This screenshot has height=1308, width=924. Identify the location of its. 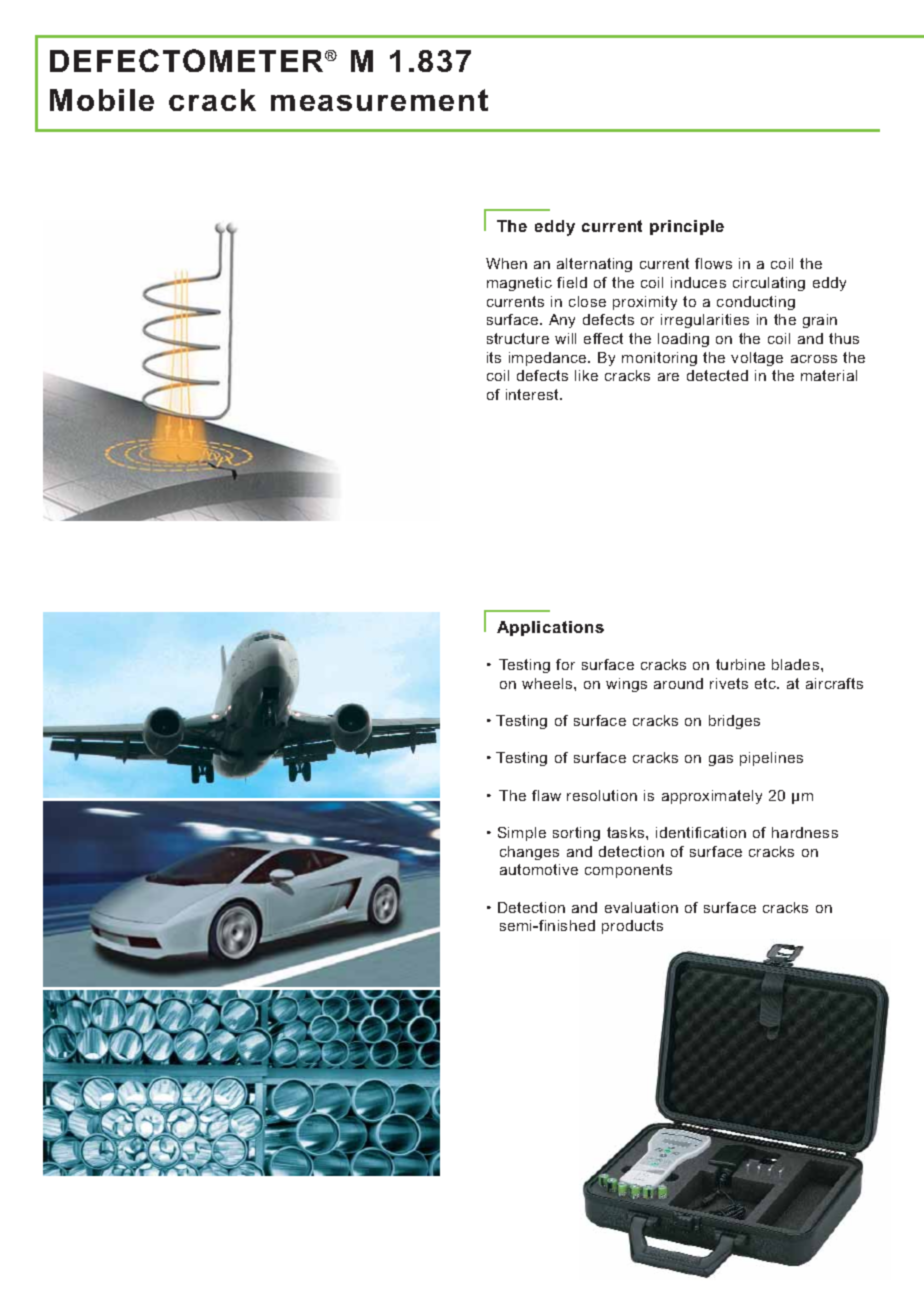
(494, 357).
